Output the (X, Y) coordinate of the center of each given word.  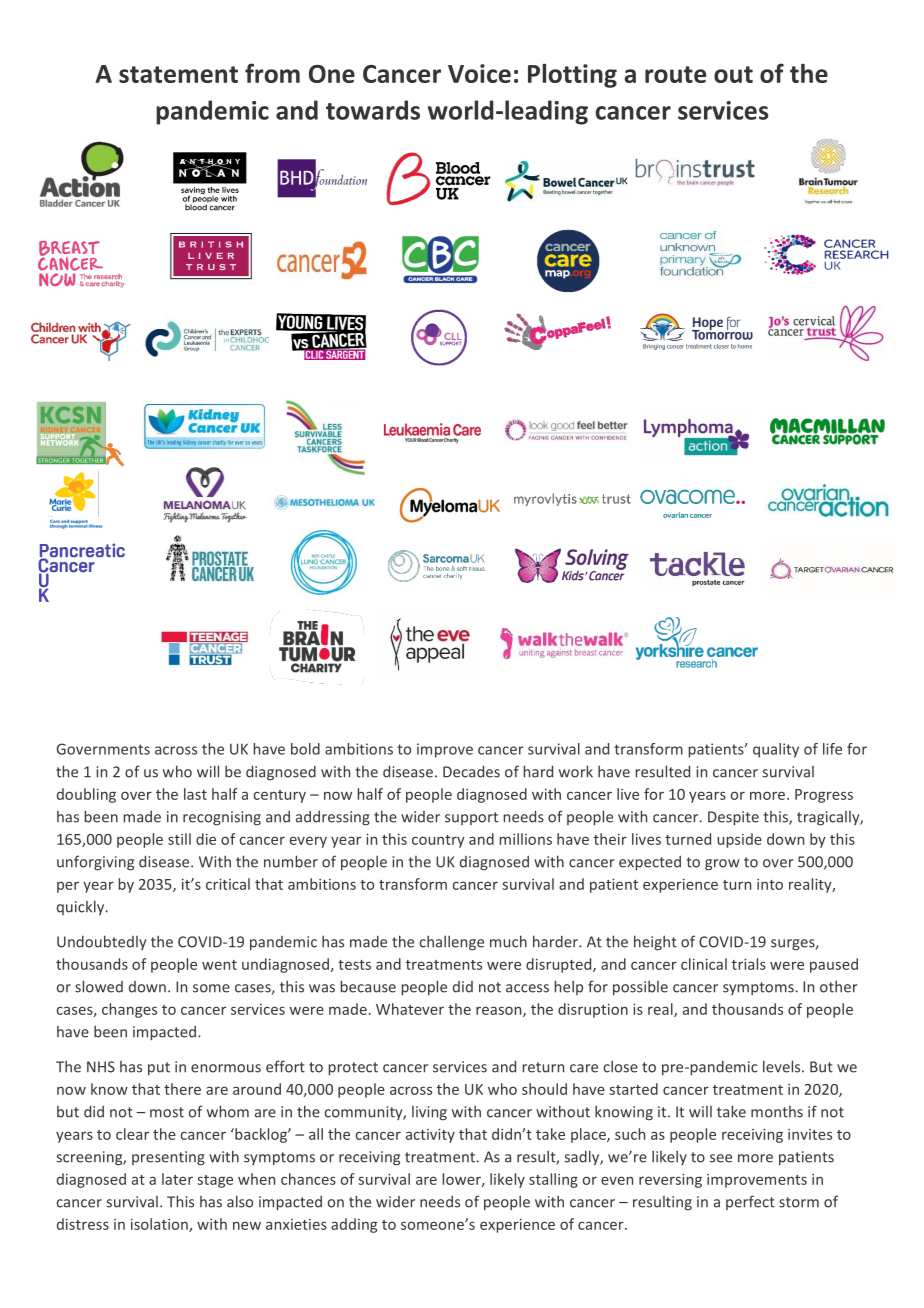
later (177, 1179)
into (770, 884)
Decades (471, 771)
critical (228, 884)
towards (373, 110)
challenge (452, 943)
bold (305, 749)
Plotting (572, 75)
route (675, 74)
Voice (479, 73)
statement (178, 74)
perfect (750, 1202)
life (832, 749)
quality (776, 750)
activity (430, 1136)
